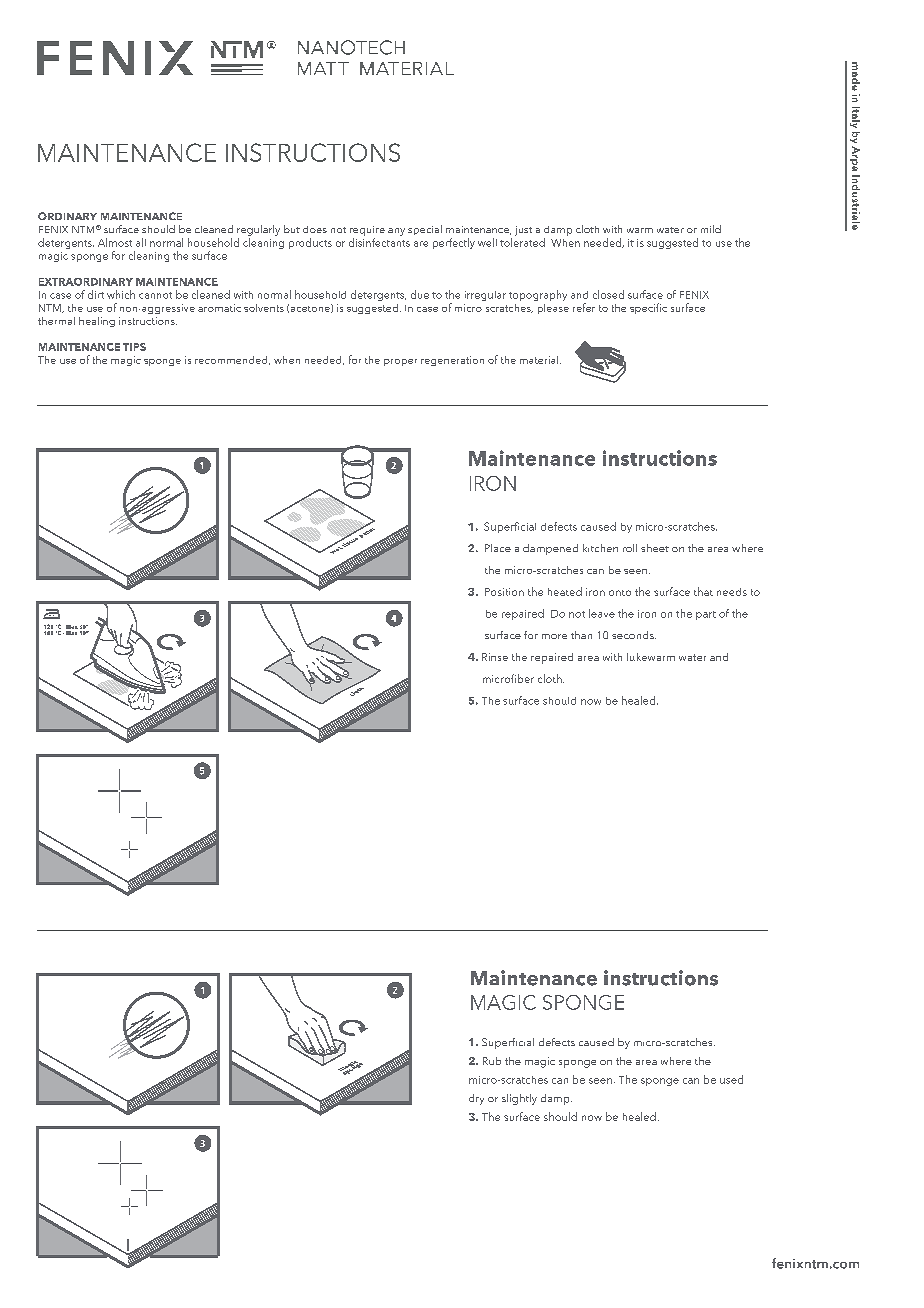 The height and width of the page is (1308, 924). I want to click on dry, so click(476, 1099).
